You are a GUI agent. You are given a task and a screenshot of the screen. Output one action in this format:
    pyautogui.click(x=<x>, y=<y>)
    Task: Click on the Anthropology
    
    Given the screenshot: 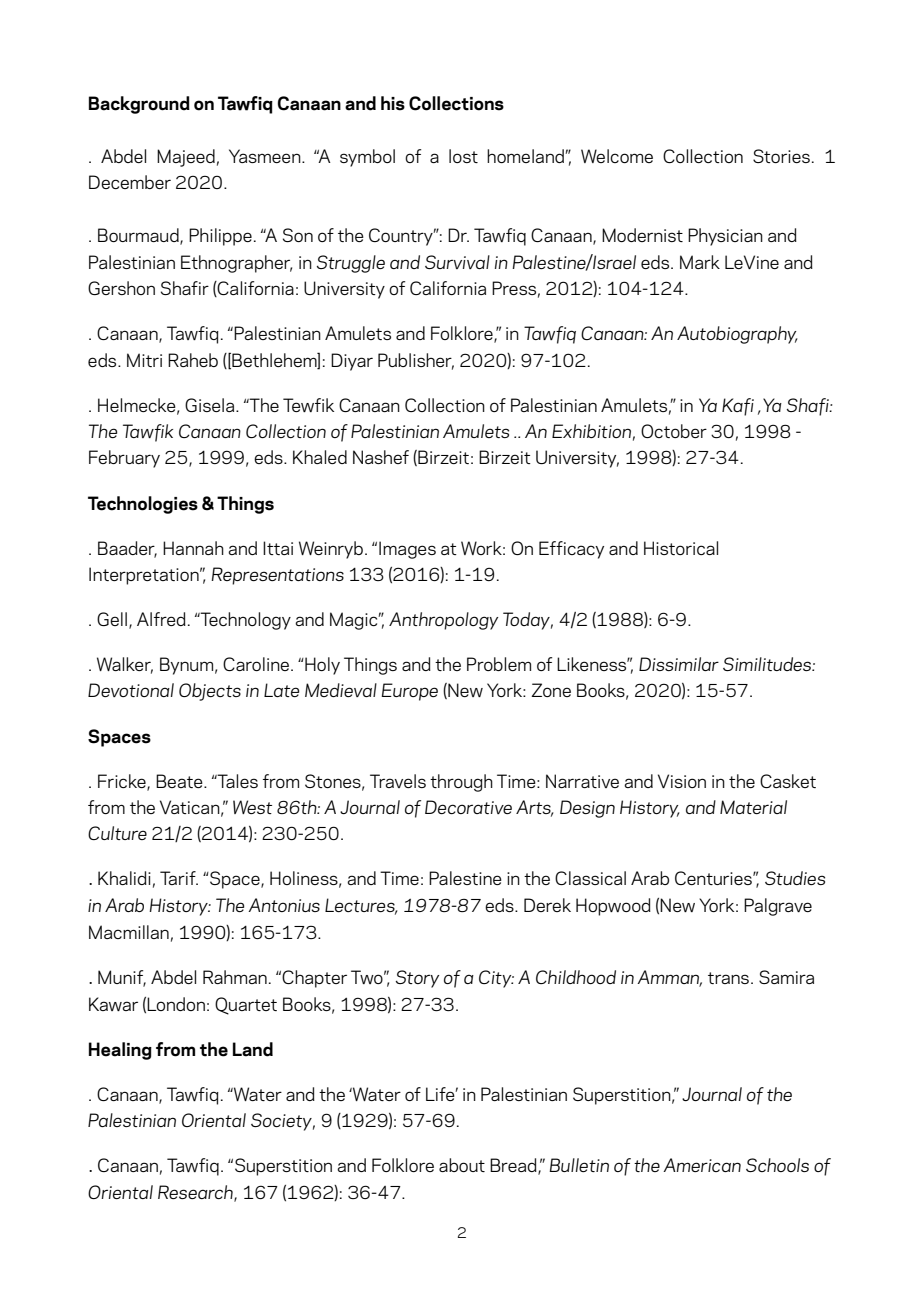 What is the action you would take?
    pyautogui.click(x=443, y=621)
